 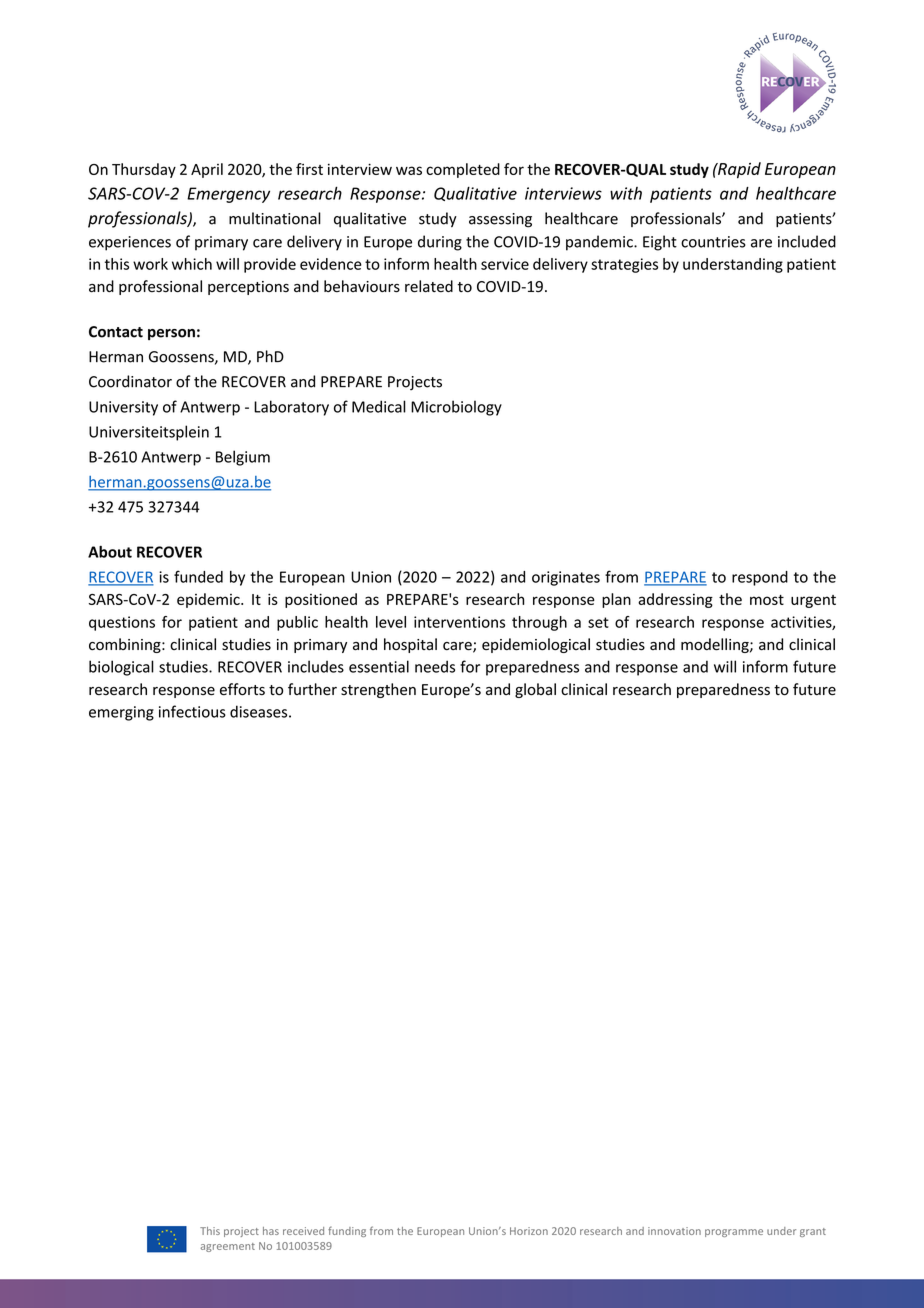 What do you see at coordinates (767, 600) in the image?
I see `most` at bounding box center [767, 600].
